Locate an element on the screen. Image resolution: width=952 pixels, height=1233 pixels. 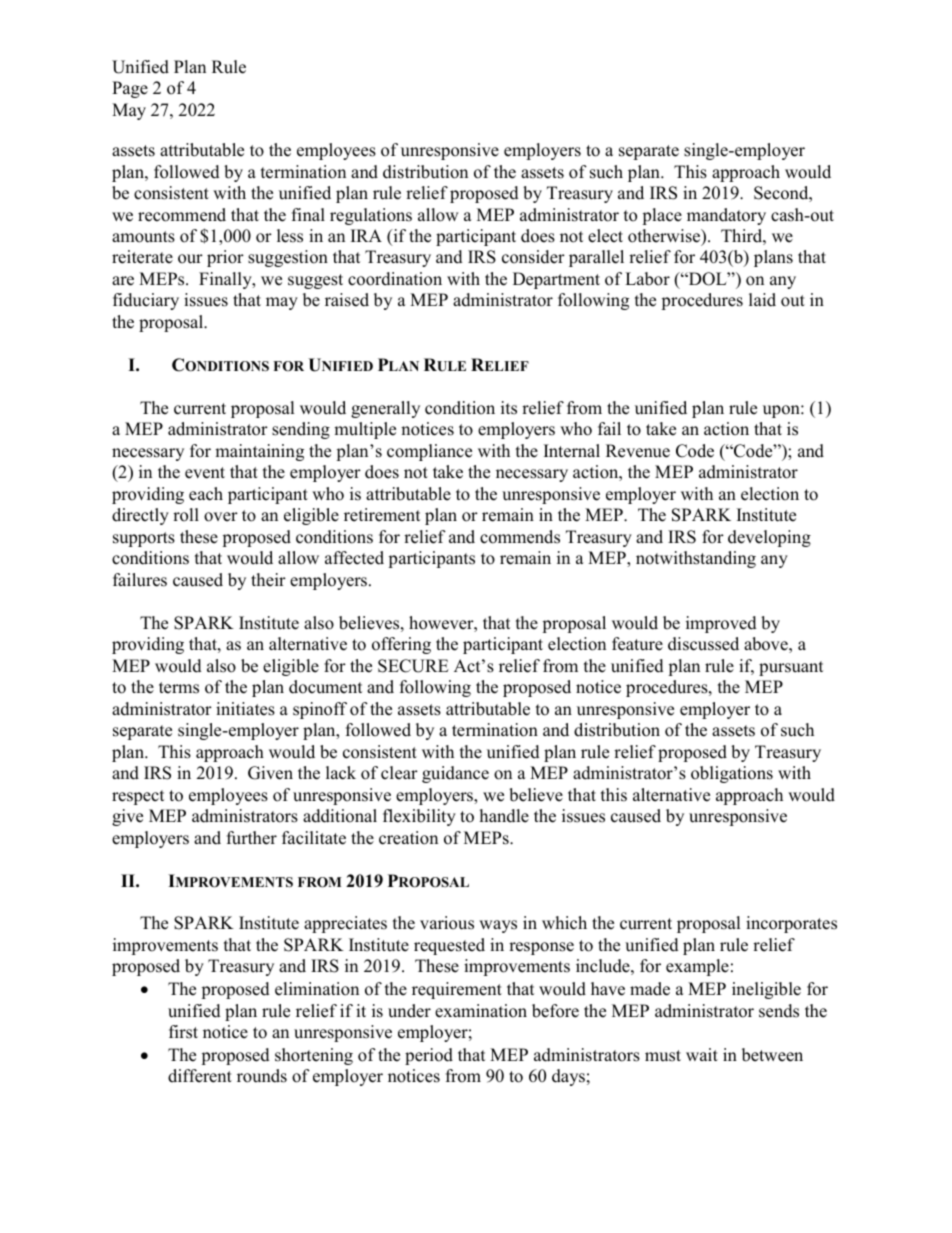
obligations is located at coordinates (732, 774).
